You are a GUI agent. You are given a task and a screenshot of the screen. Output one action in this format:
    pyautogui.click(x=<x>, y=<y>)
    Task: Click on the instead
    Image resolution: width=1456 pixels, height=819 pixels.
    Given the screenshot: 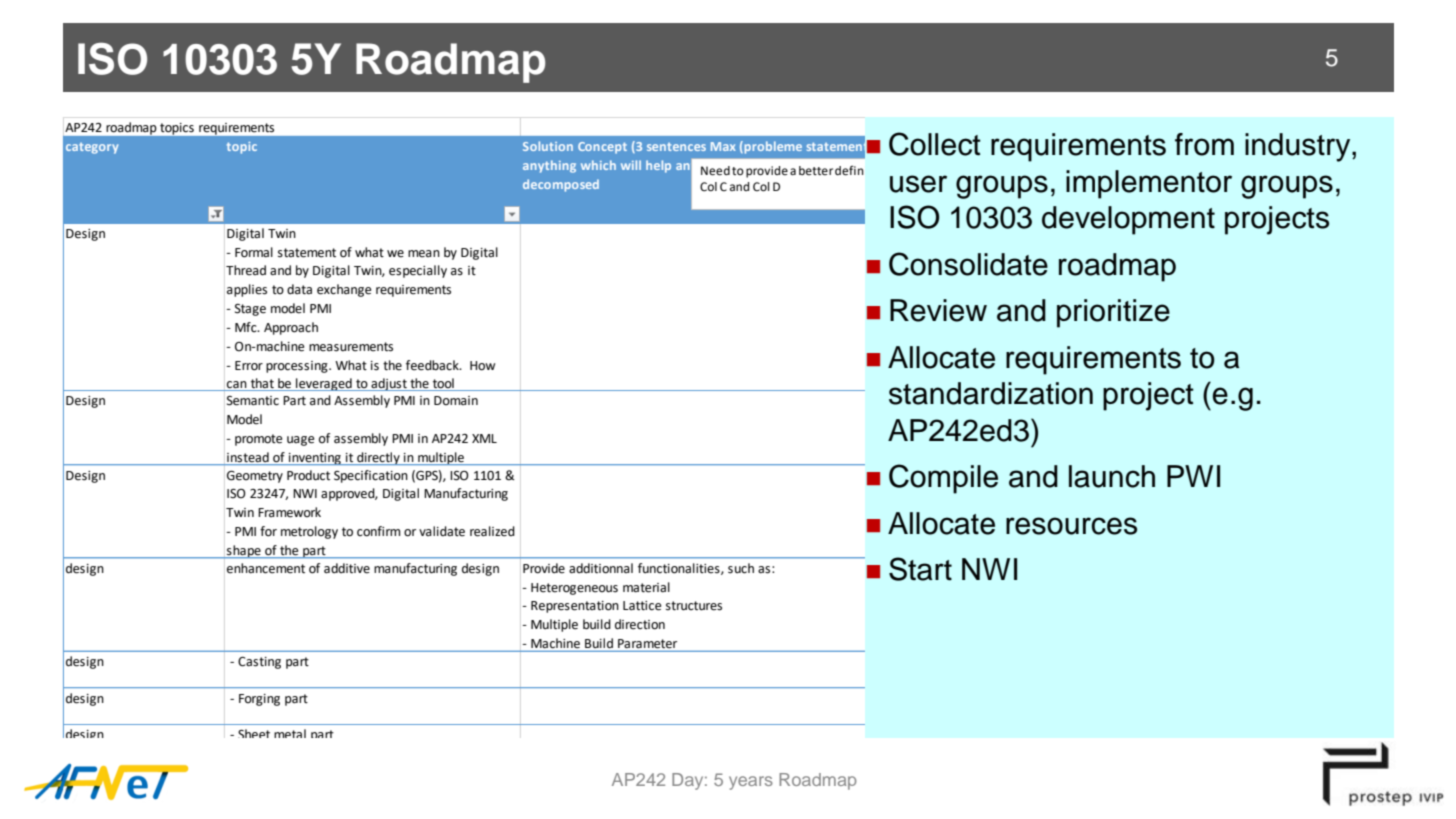 What is the action you would take?
    pyautogui.click(x=248, y=457)
